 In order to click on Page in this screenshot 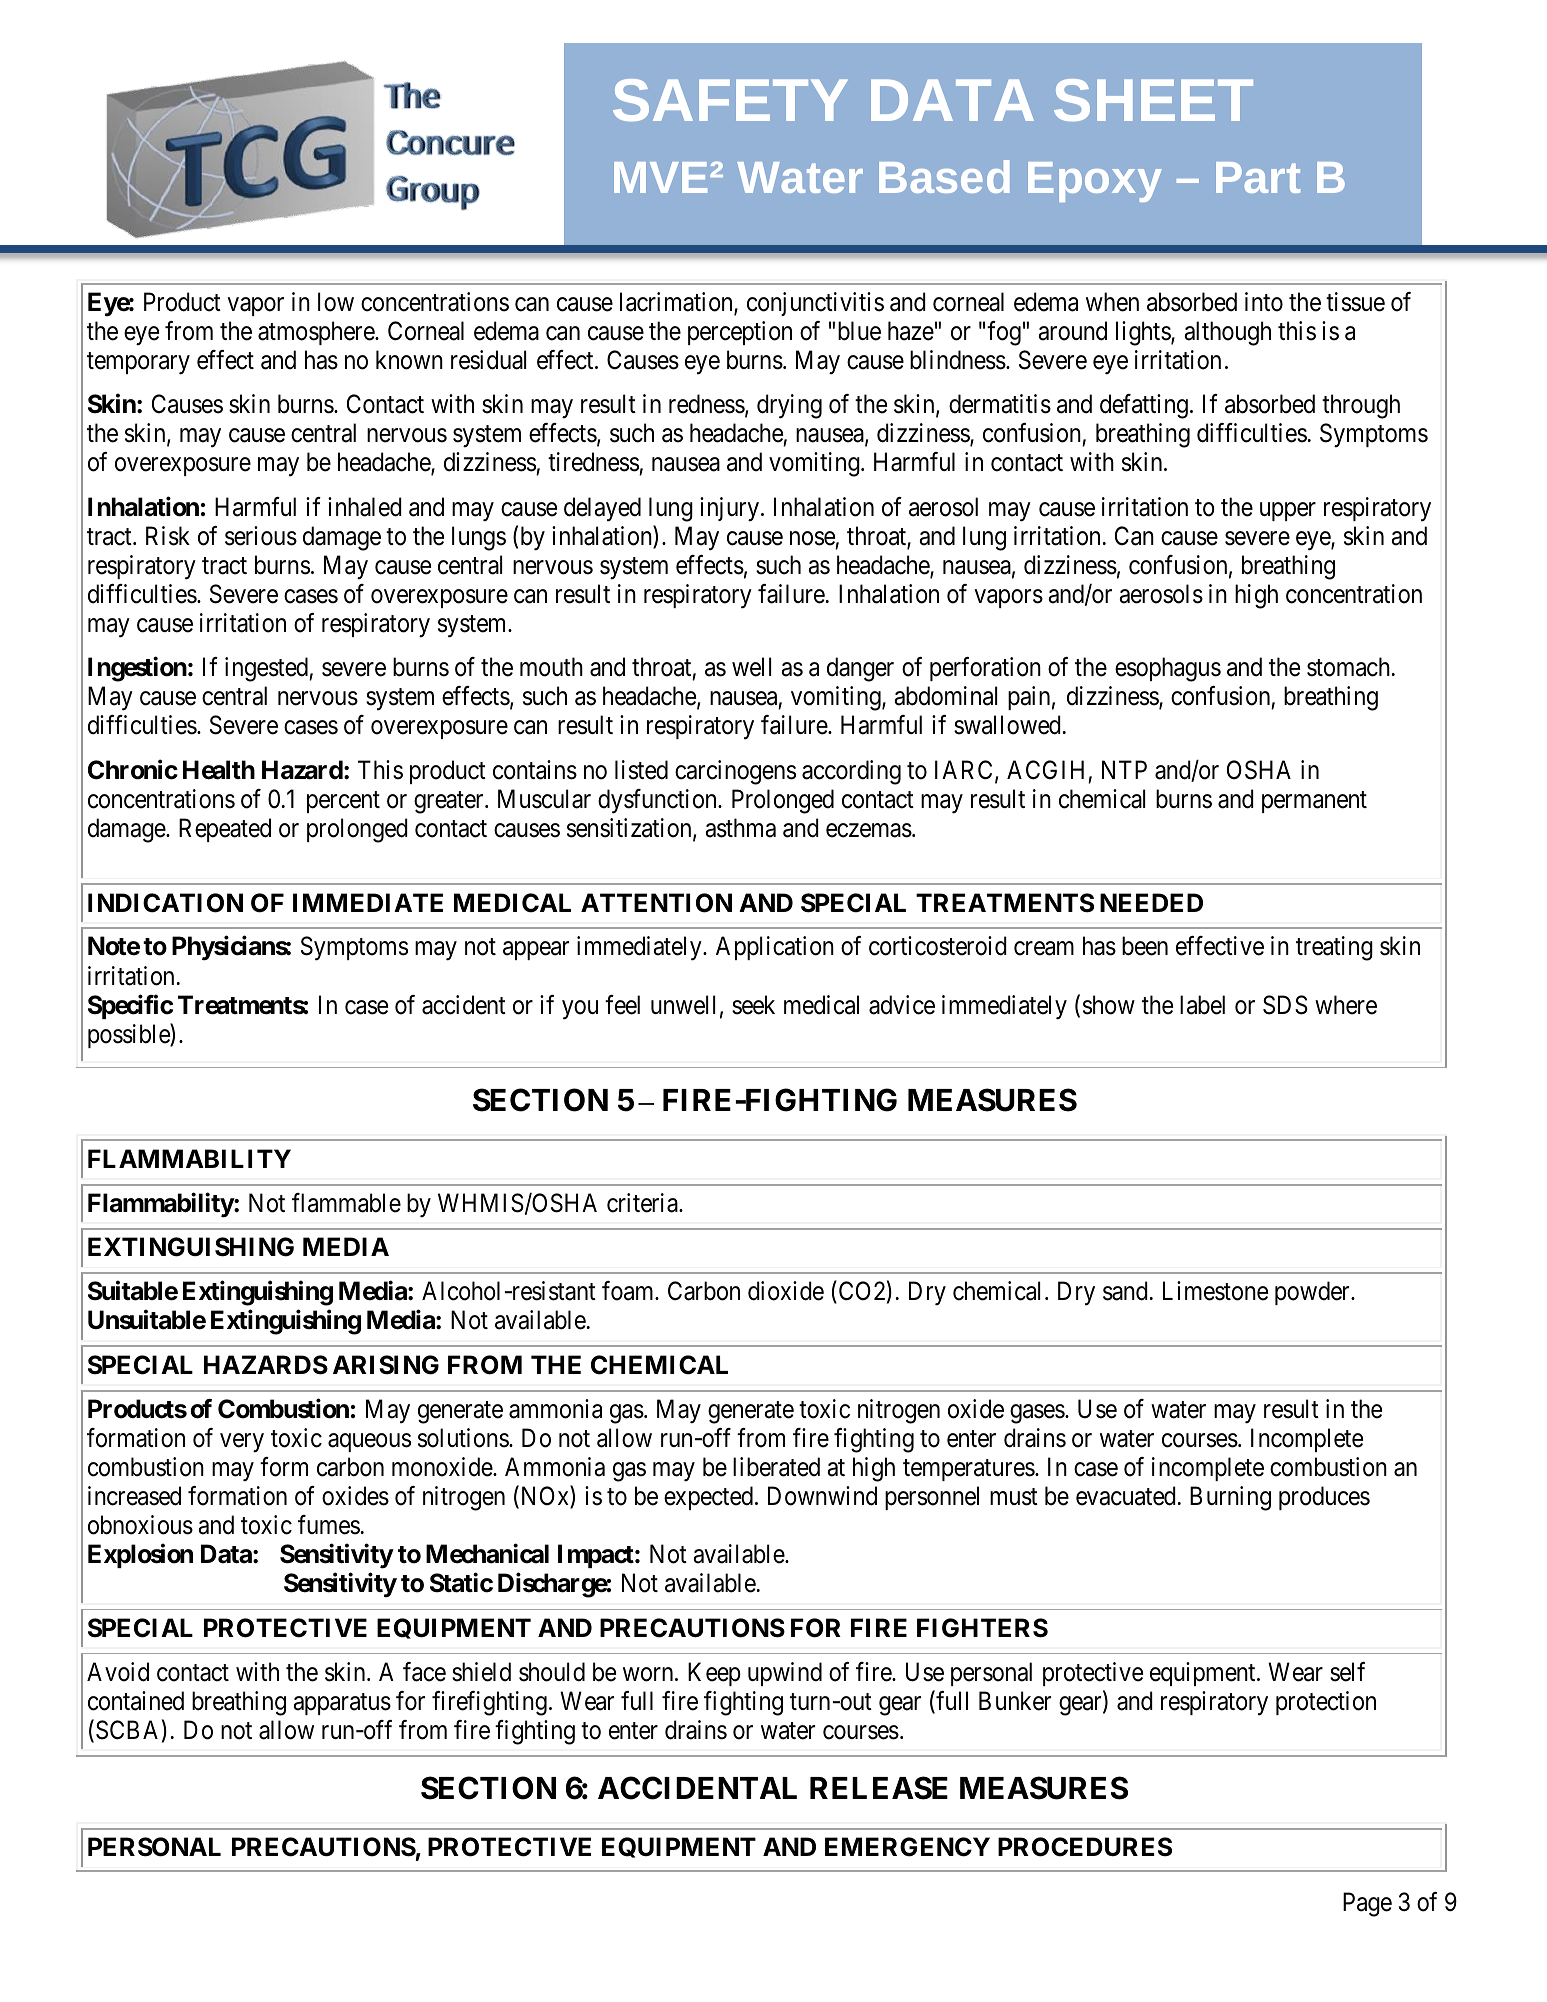, I will do `click(1367, 1904)`.
